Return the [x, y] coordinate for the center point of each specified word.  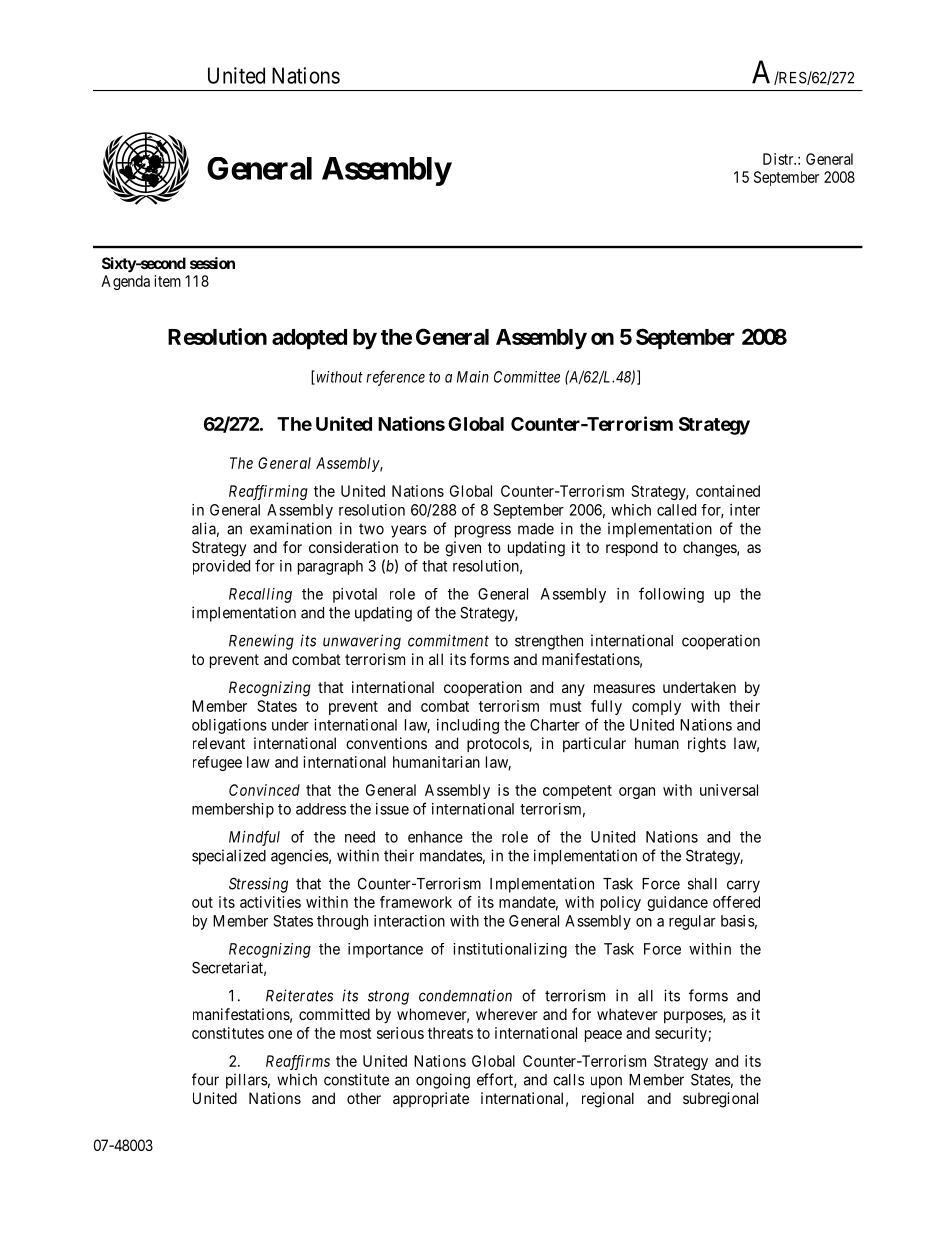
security [682, 1034]
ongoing [443, 1081]
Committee [527, 377]
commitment [448, 640]
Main [473, 377]
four [205, 1079]
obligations [229, 726]
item [167, 281]
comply [656, 707]
